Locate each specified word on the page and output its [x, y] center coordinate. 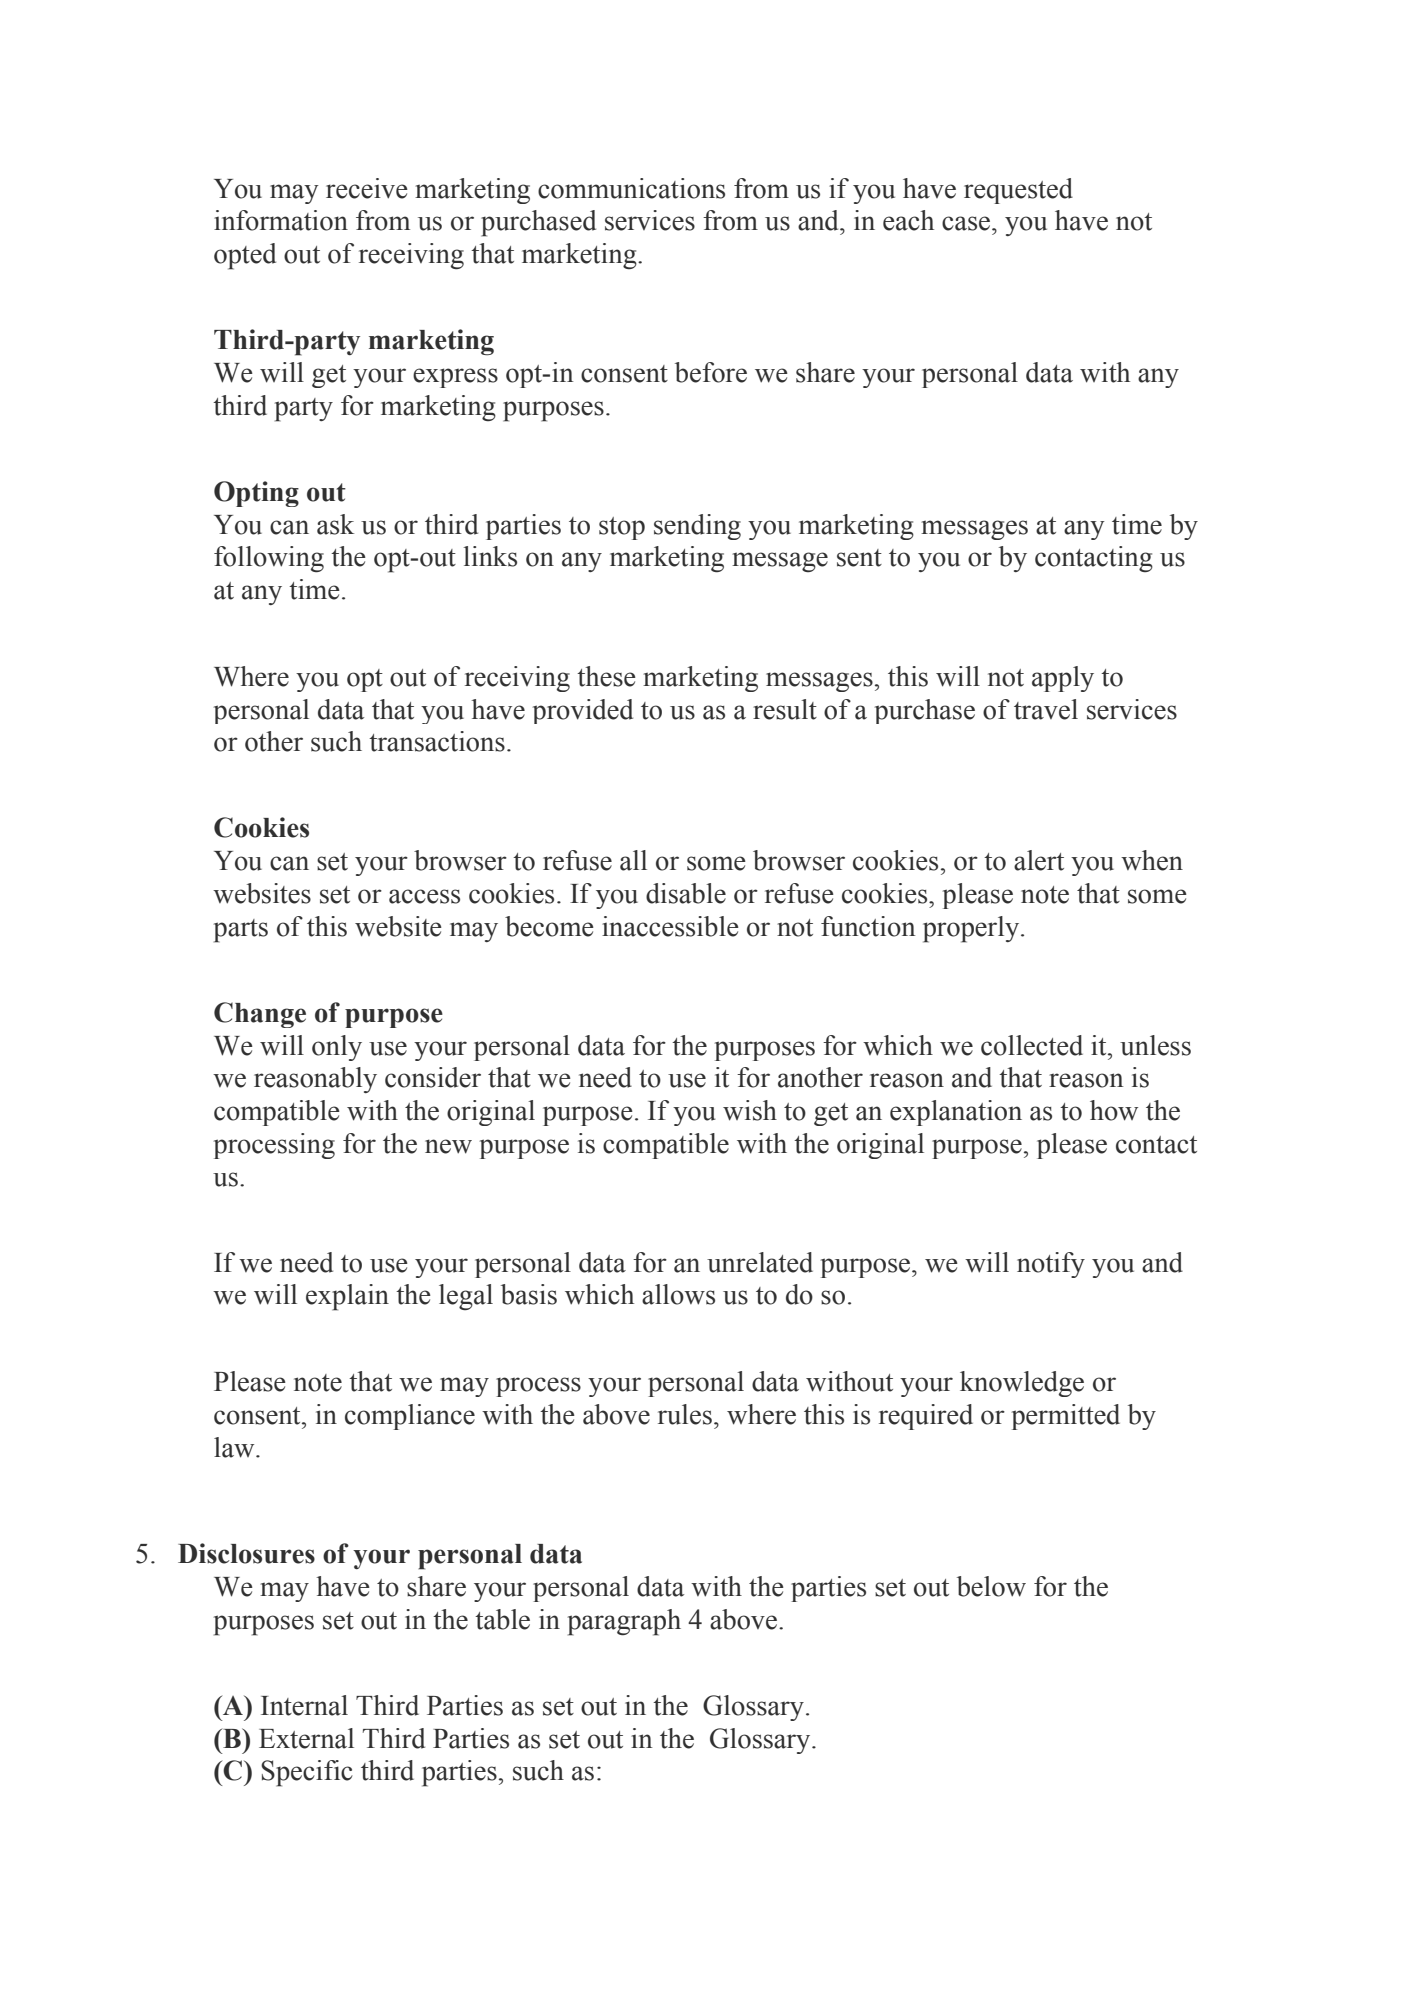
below [991, 1586]
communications [631, 188]
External [306, 1738]
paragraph [624, 1622]
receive [367, 188]
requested [1018, 191]
